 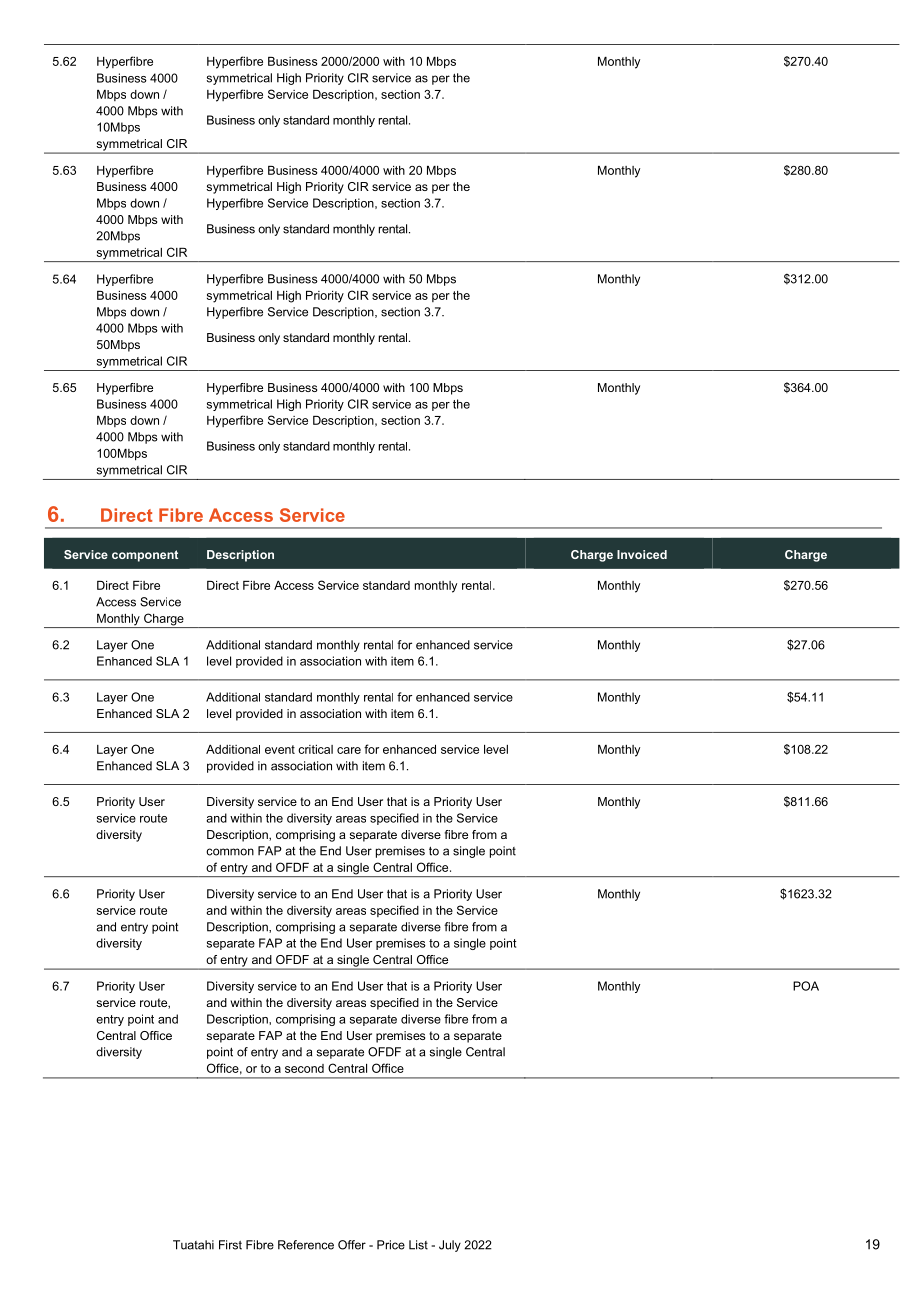 What do you see at coordinates (806, 986) in the image?
I see `POA` at bounding box center [806, 986].
